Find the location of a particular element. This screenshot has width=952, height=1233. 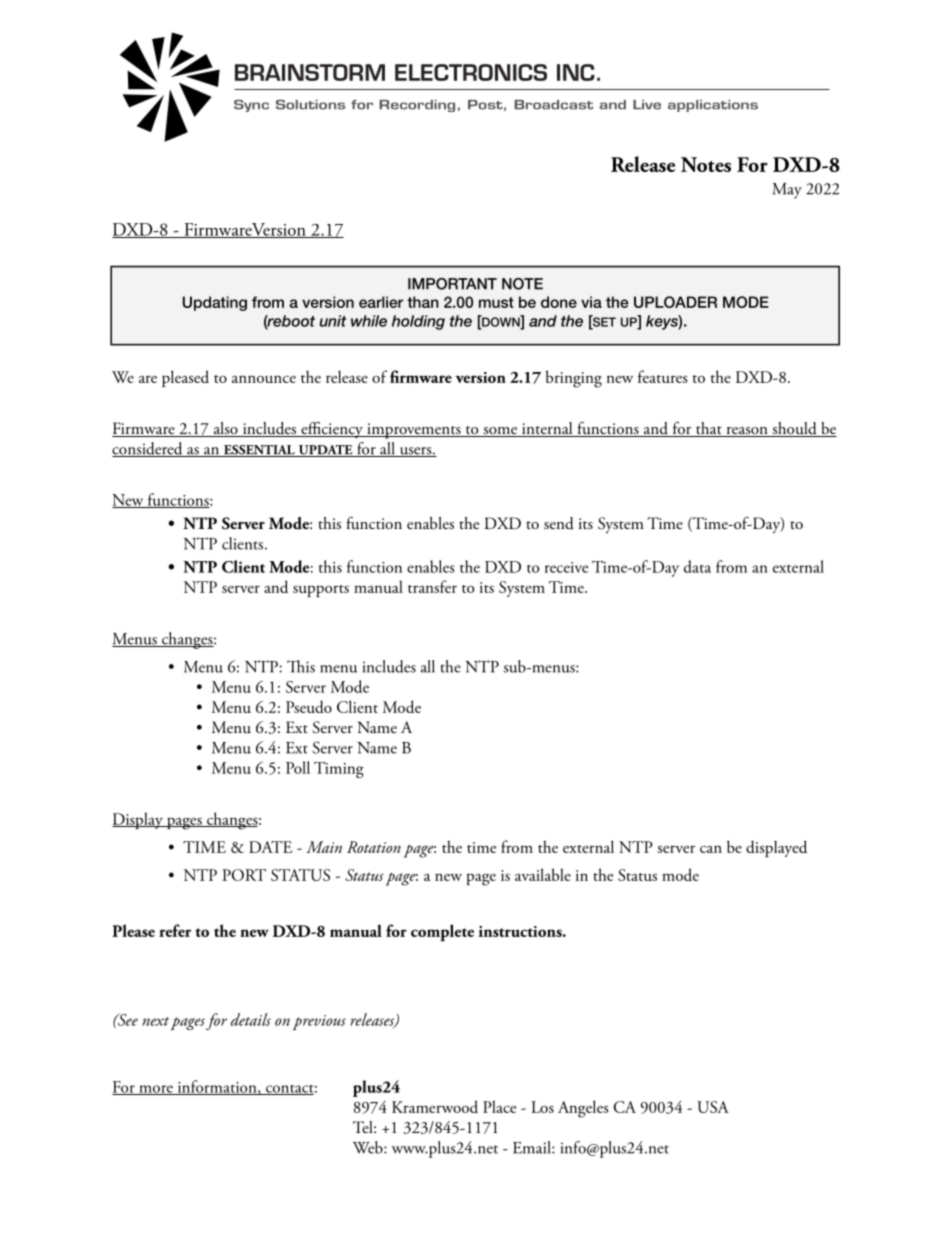

applications is located at coordinates (713, 106).
